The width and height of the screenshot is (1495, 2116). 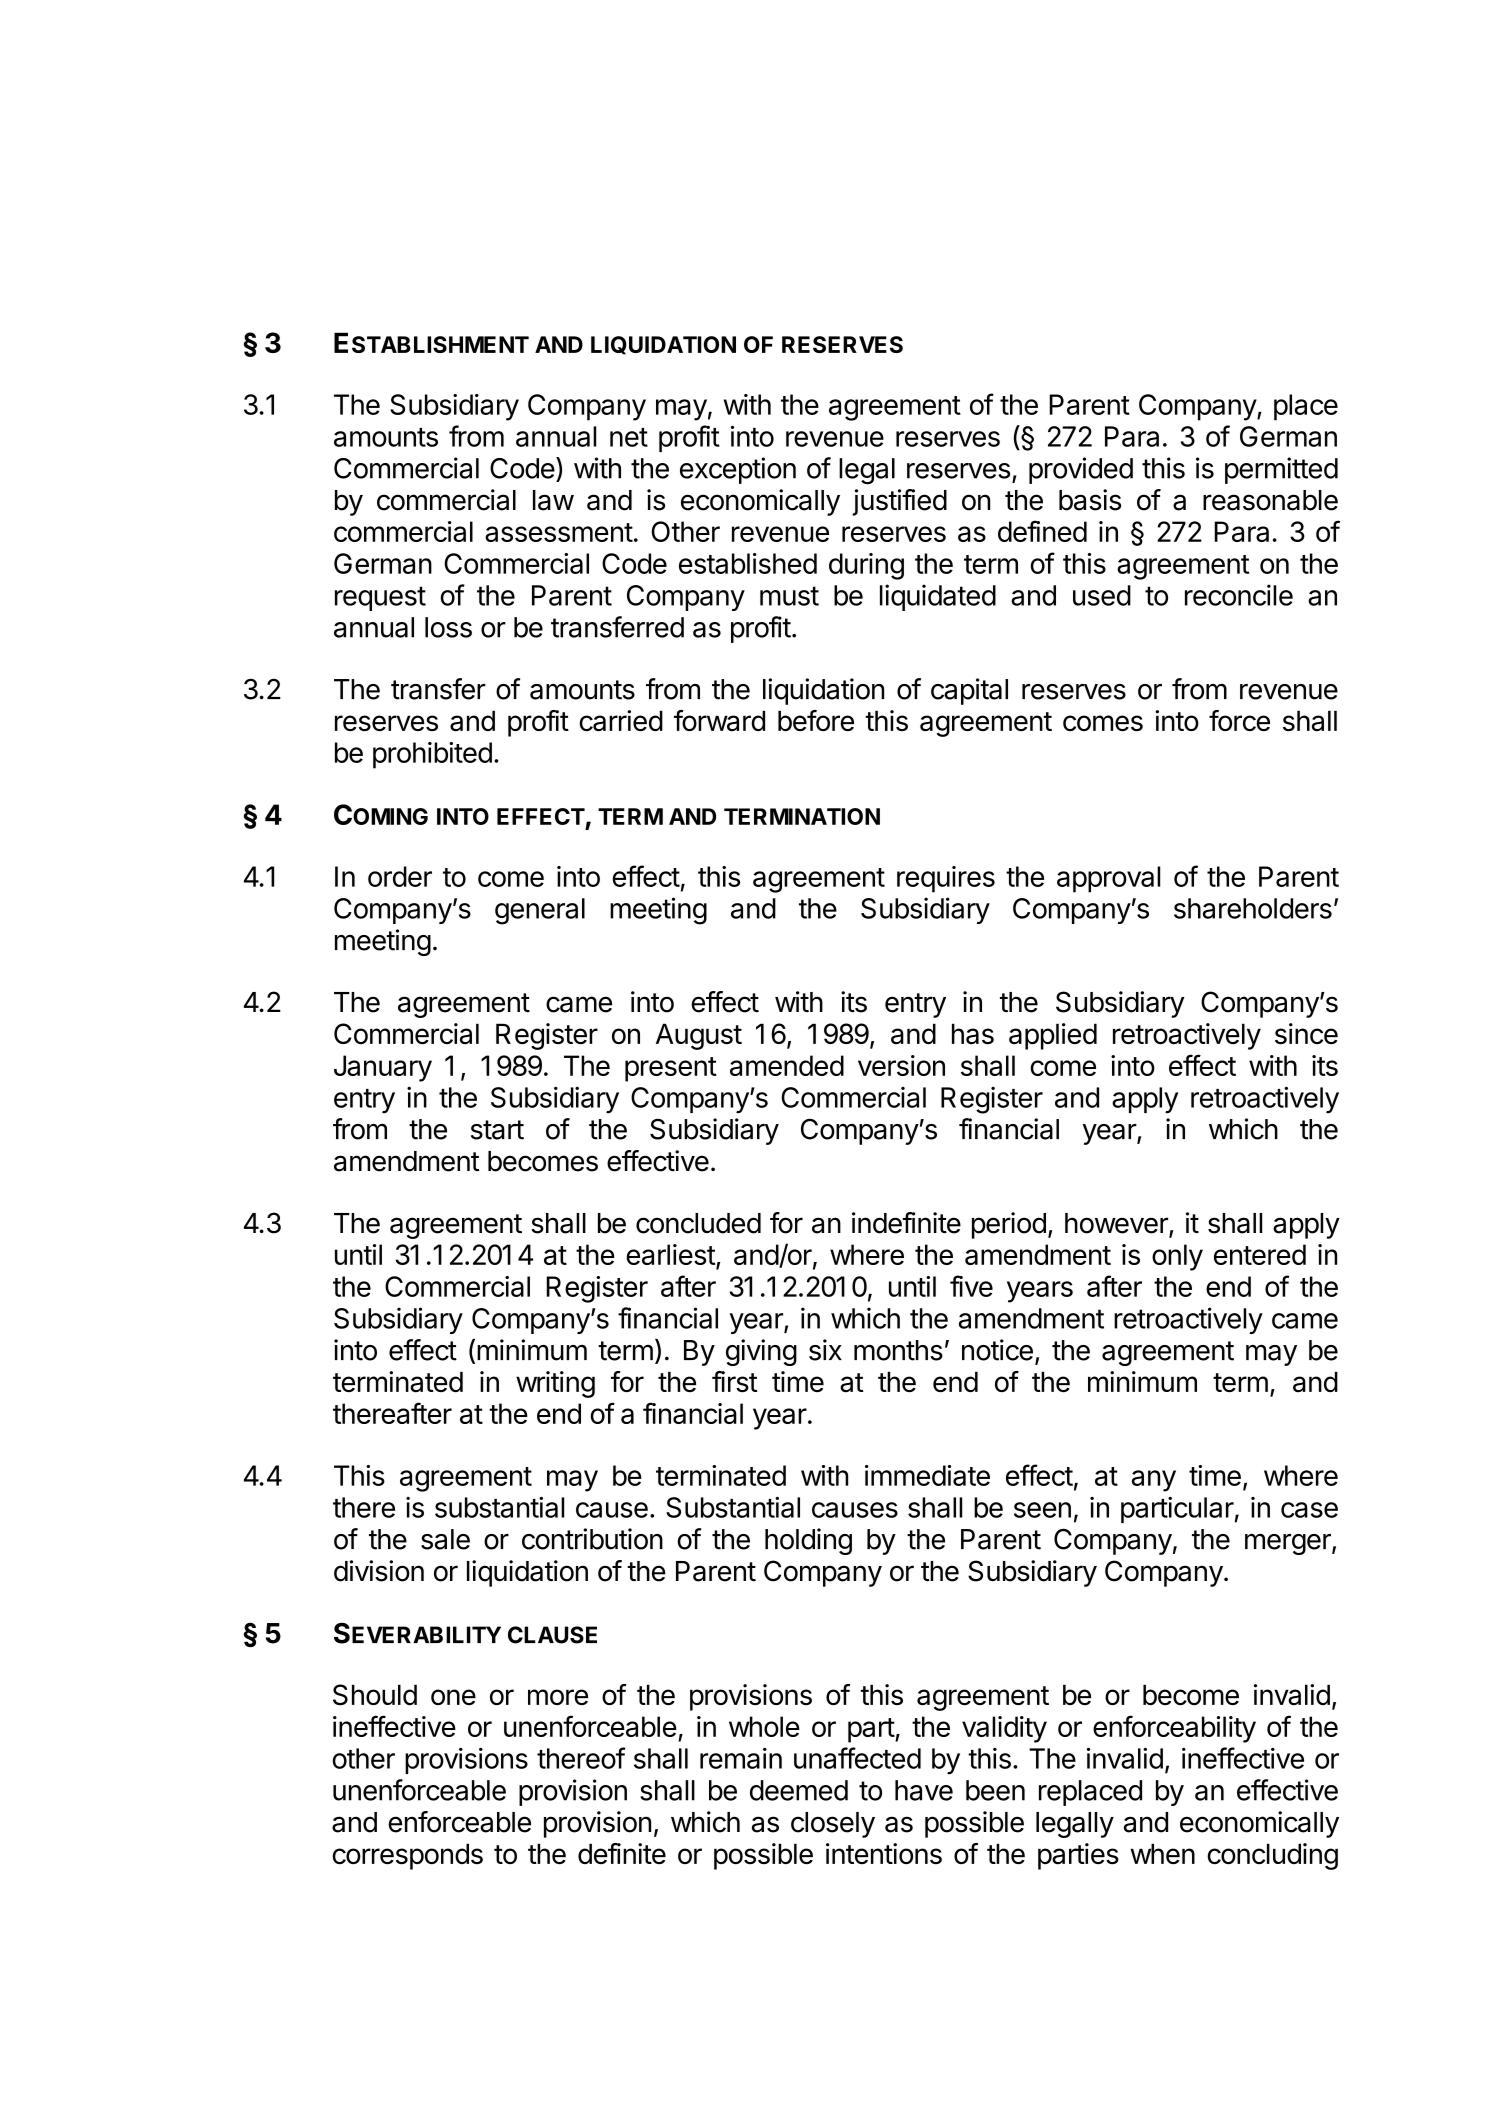 What do you see at coordinates (445, 1539) in the screenshot?
I see `sale` at bounding box center [445, 1539].
